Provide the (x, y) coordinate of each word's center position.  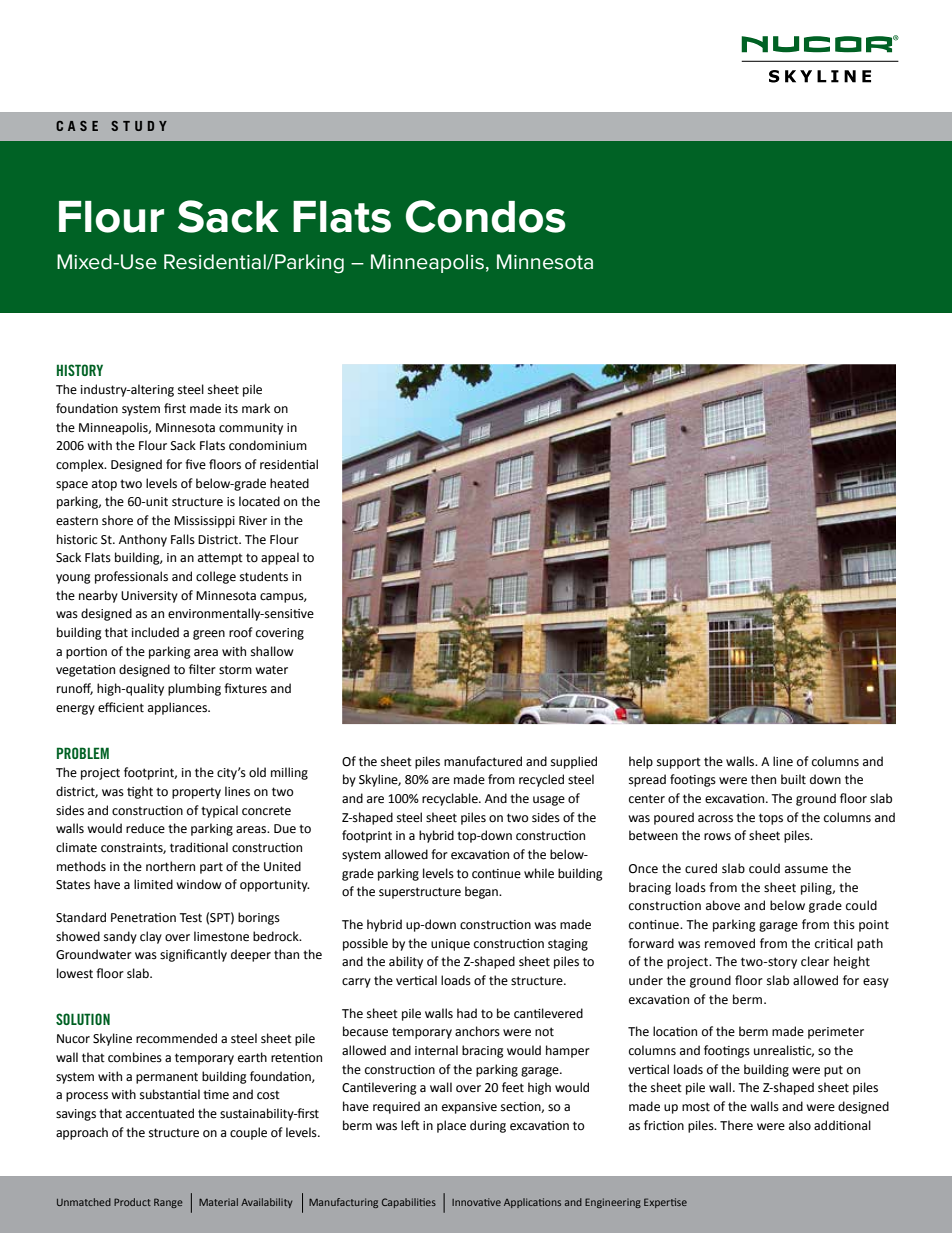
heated (289, 483)
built (793, 779)
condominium (268, 445)
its (231, 409)
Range (168, 1203)
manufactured (483, 761)
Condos (486, 216)
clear (815, 961)
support (679, 763)
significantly (193, 955)
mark (256, 408)
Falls (183, 539)
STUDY (139, 126)
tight (140, 792)
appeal (280, 558)
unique (450, 945)
